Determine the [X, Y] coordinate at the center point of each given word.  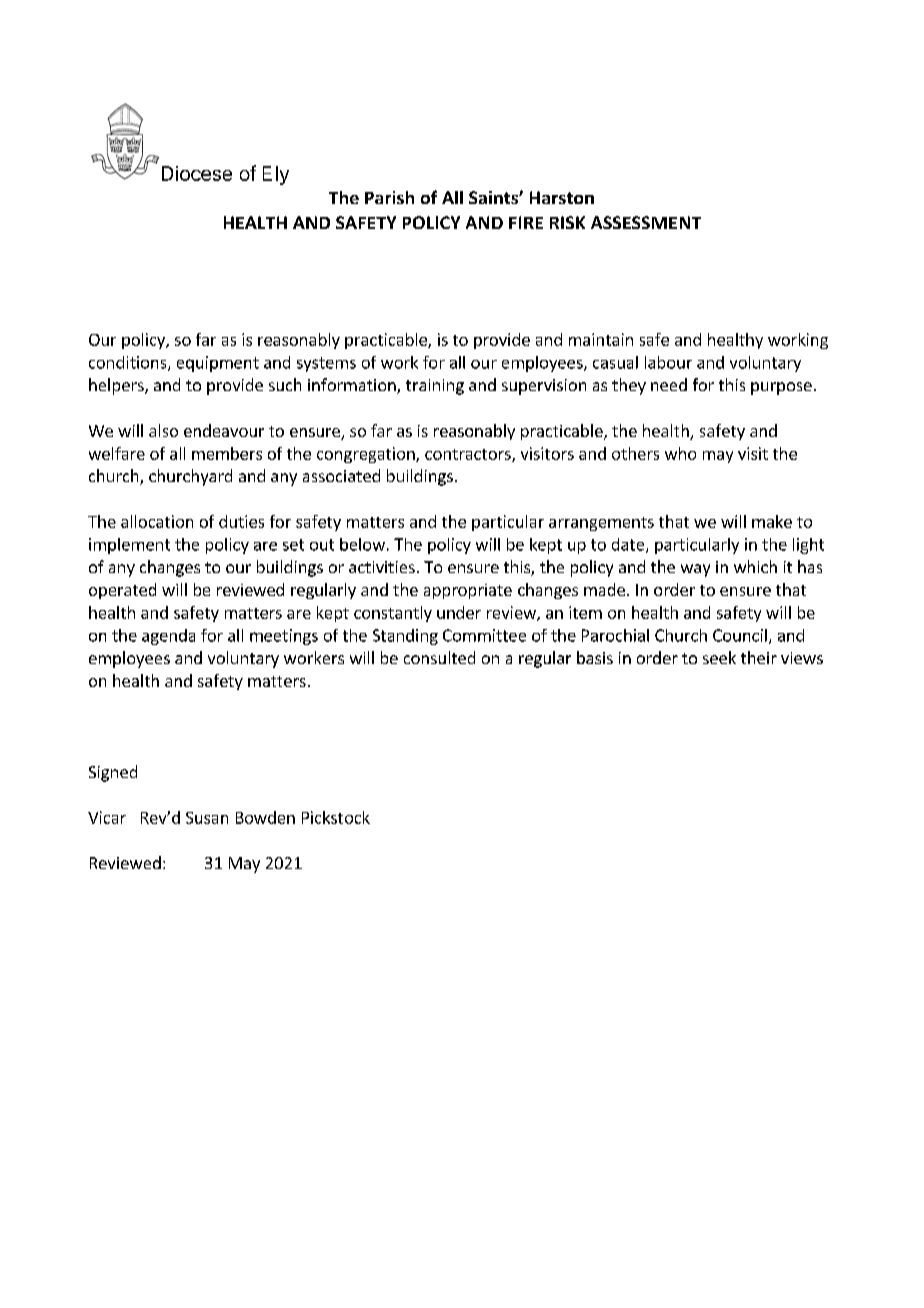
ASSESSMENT [646, 222]
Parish [389, 197]
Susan [207, 818]
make [772, 521]
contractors [469, 455]
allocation [157, 521]
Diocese [197, 173]
